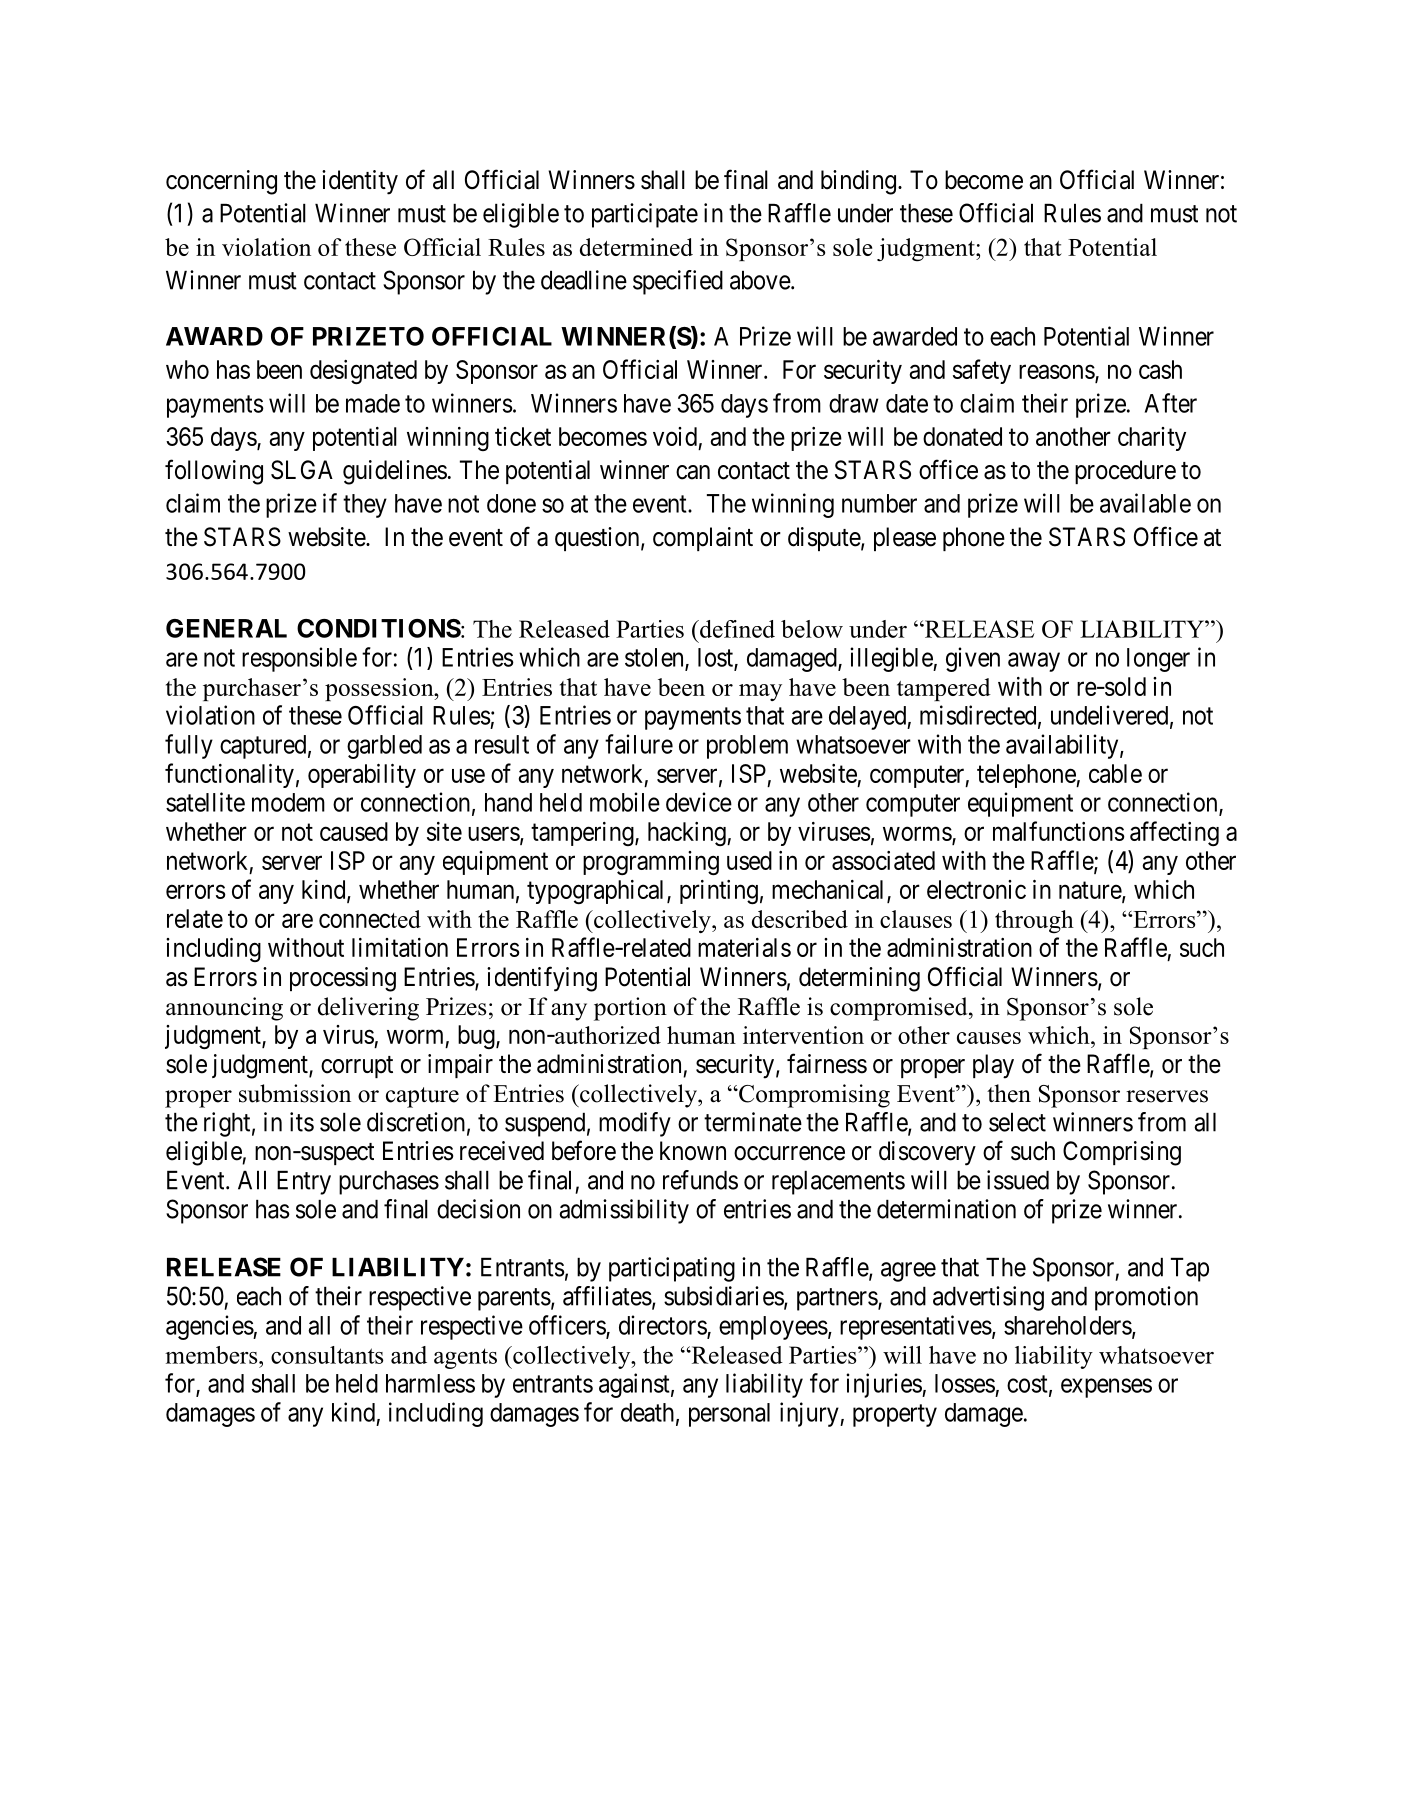  I want to click on consultants, so click(327, 1355).
